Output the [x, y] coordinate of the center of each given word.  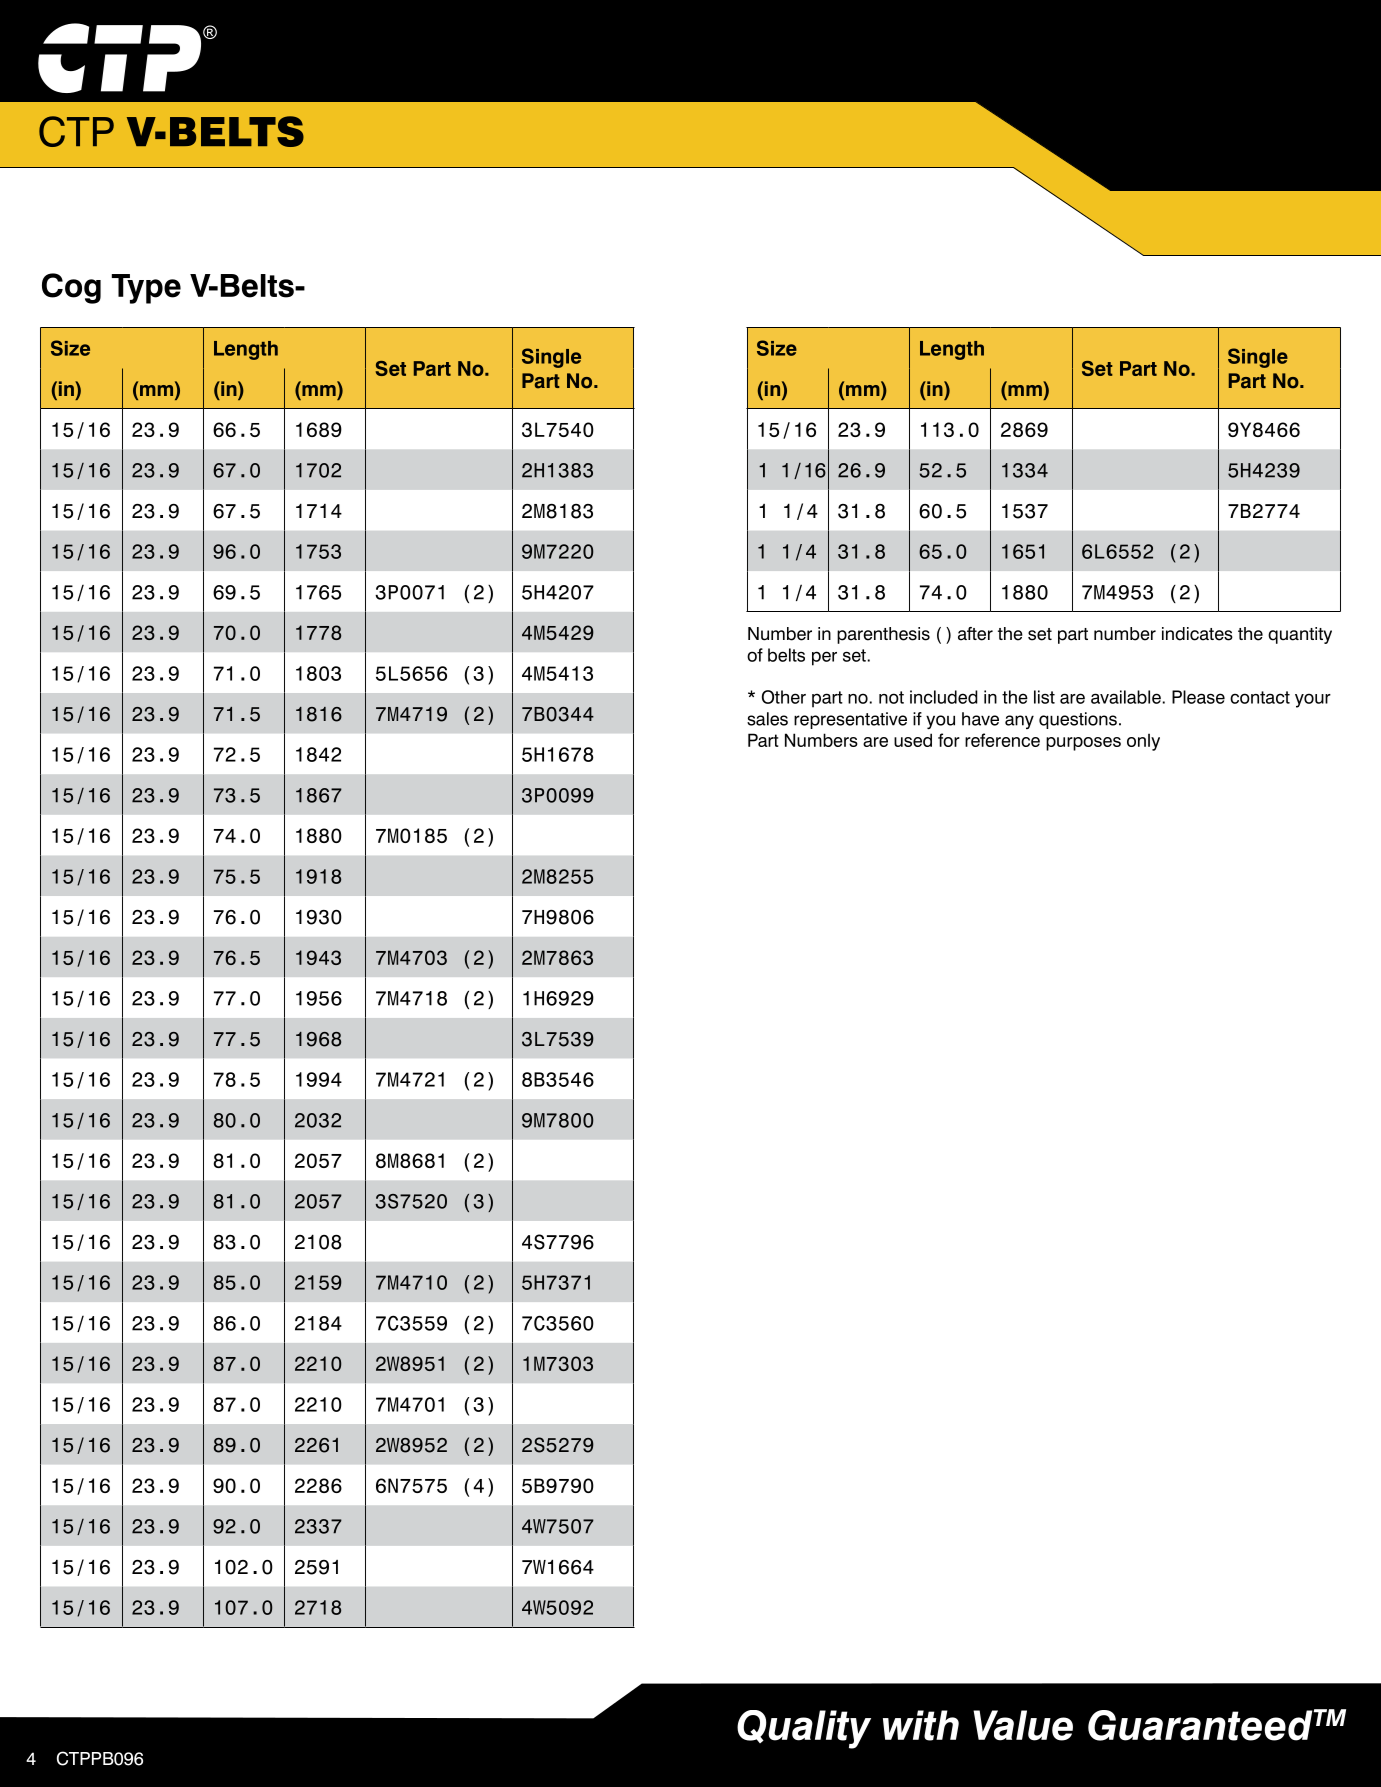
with [921, 1725]
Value [1023, 1725]
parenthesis [883, 635]
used [913, 740]
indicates [1197, 634]
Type [146, 289]
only [1143, 742]
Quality [804, 1729]
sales [767, 719]
